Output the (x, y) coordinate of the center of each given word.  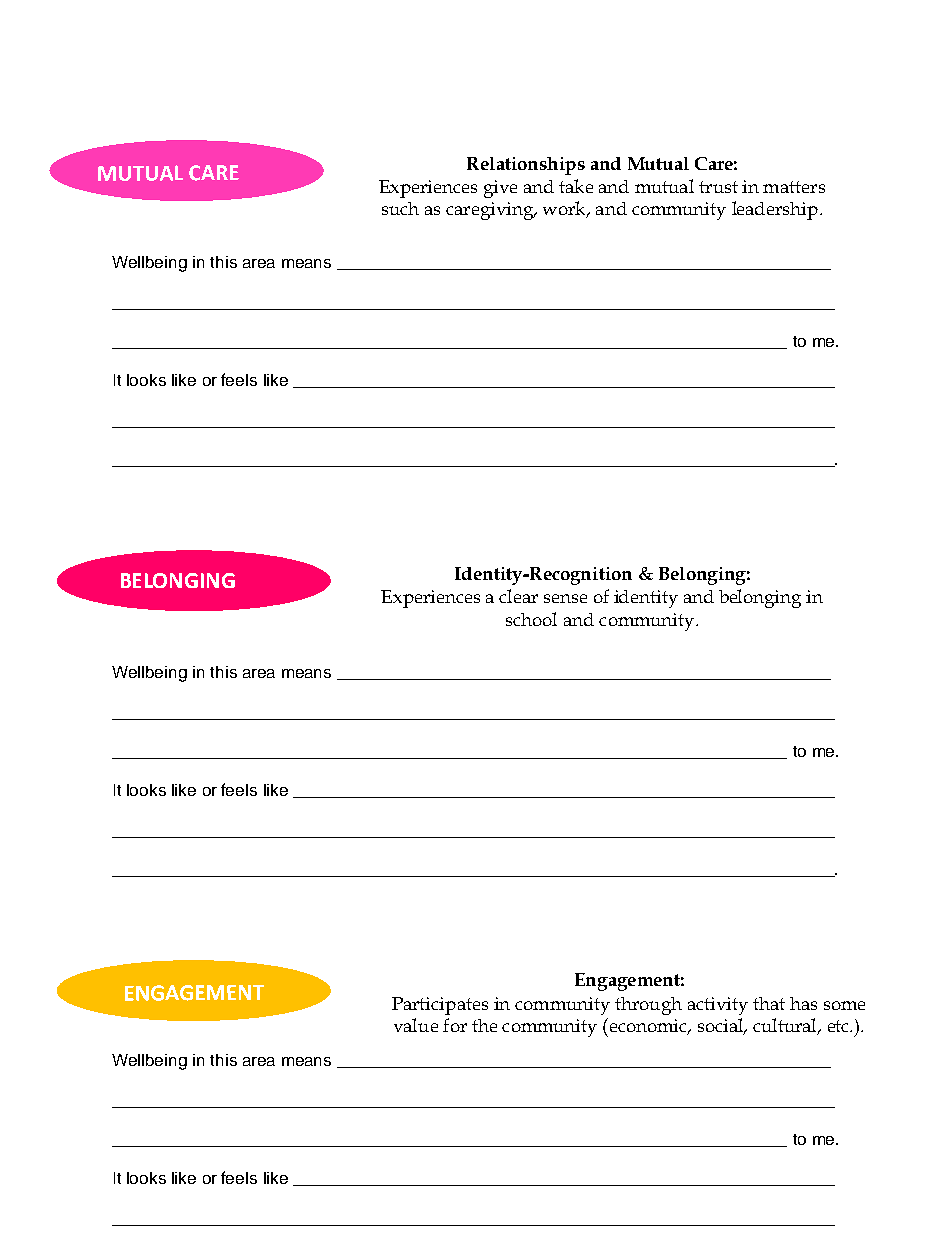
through (648, 1006)
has (803, 1003)
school (531, 619)
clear (518, 596)
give (500, 189)
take (576, 186)
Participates (440, 1006)
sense (565, 598)
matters (794, 187)
